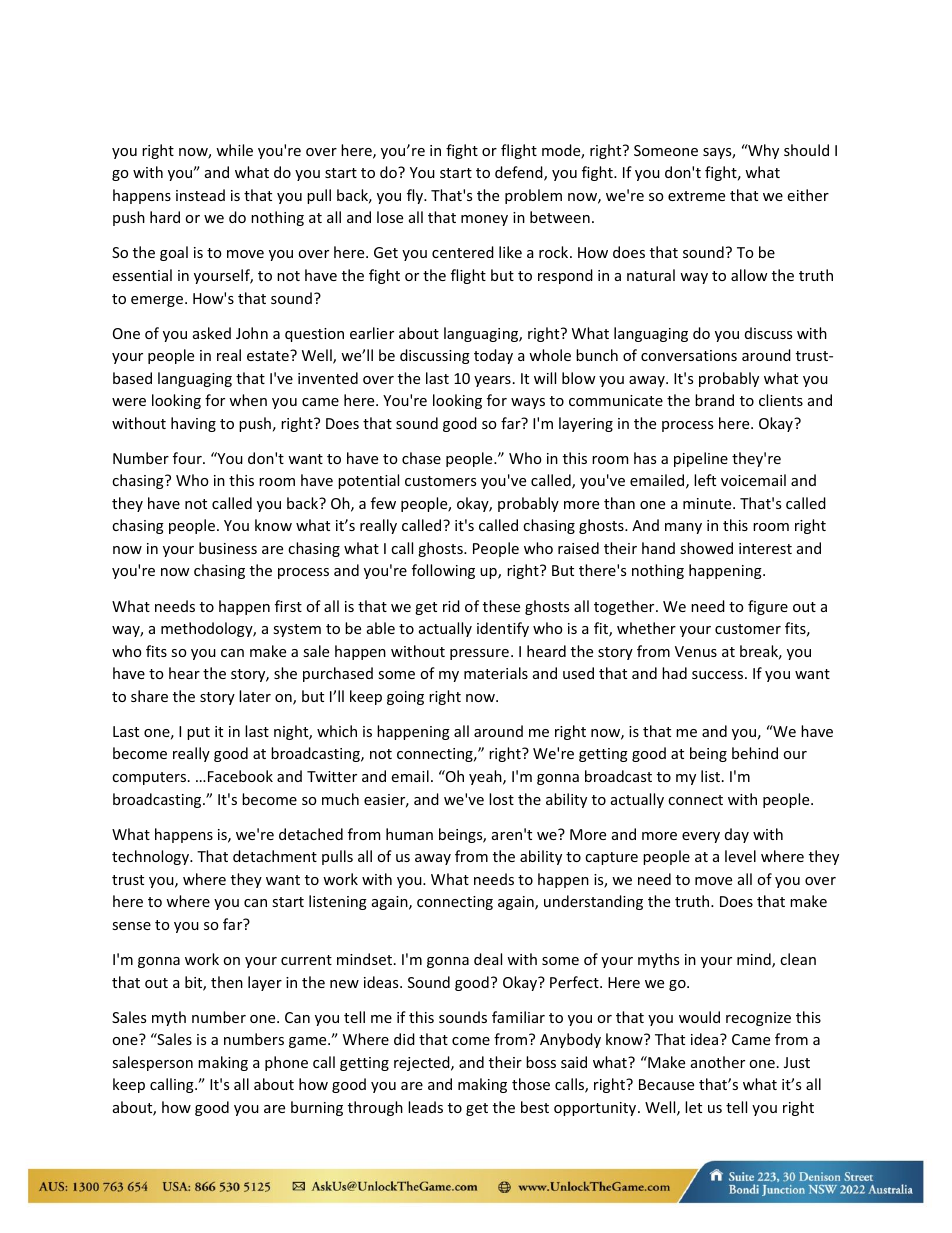 The width and height of the document is (952, 1233). I want to click on instead, so click(200, 195).
